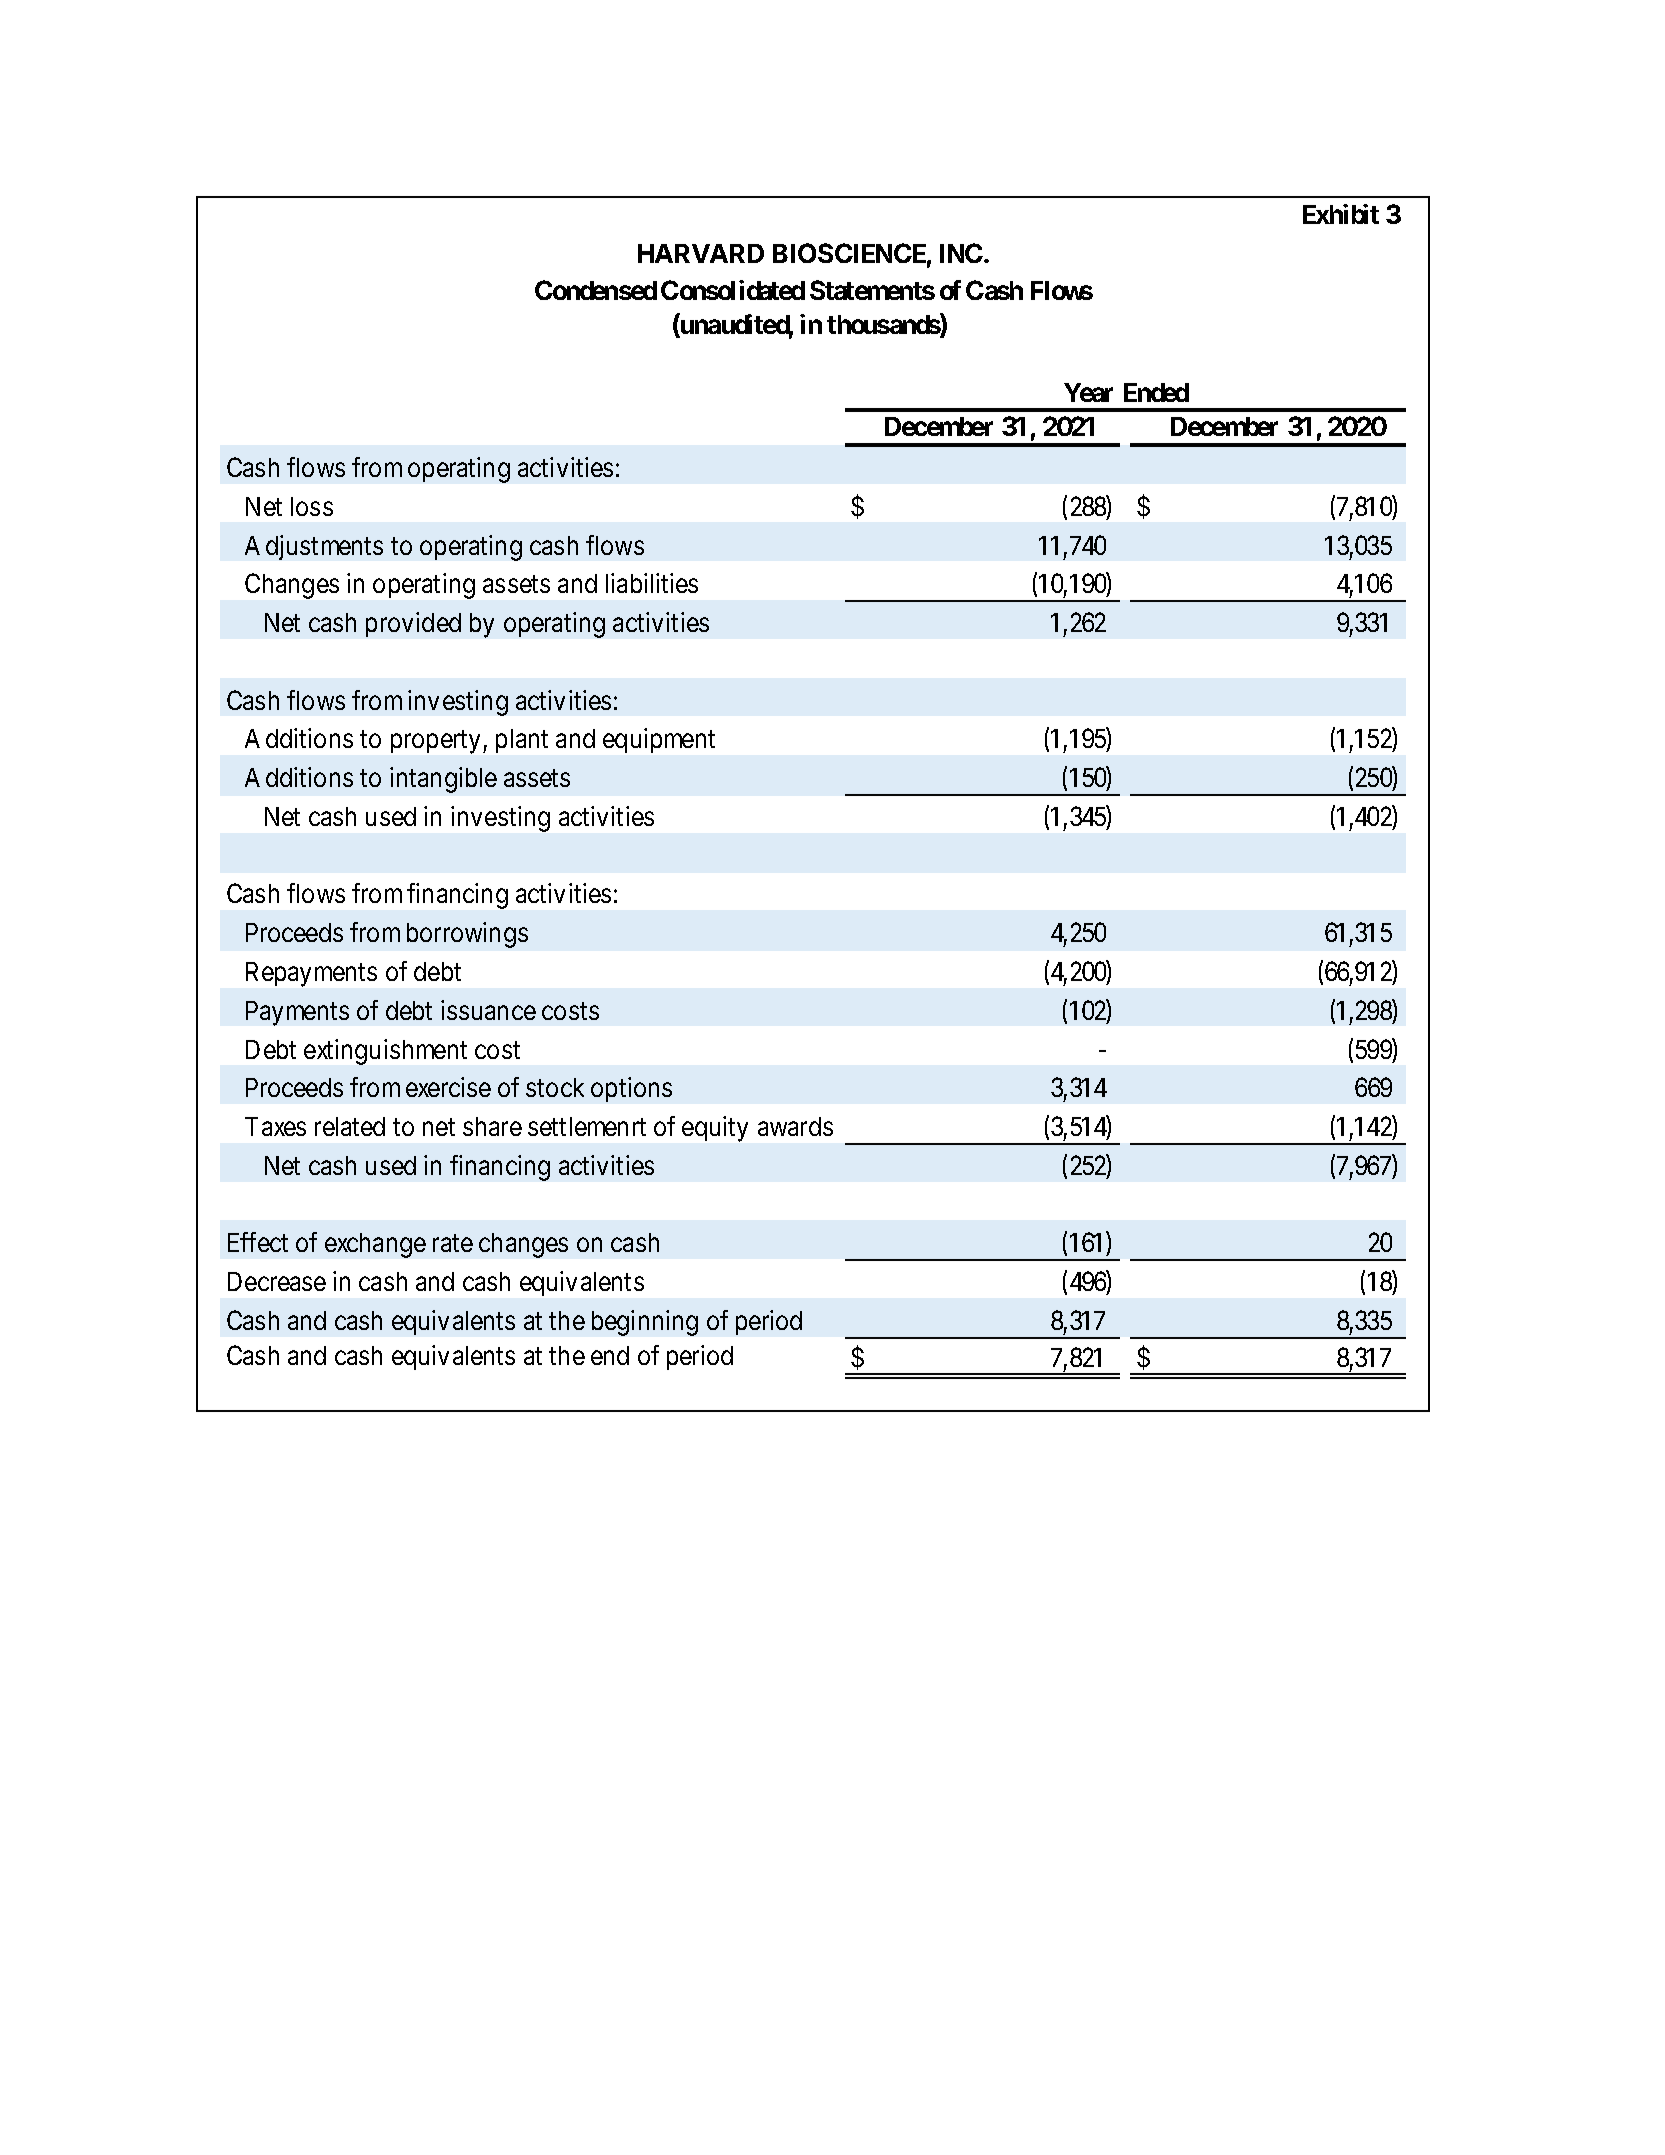 The width and height of the page is (1665, 2155). Describe the element at coordinates (652, 583) in the page. I see `liabilities` at that location.
